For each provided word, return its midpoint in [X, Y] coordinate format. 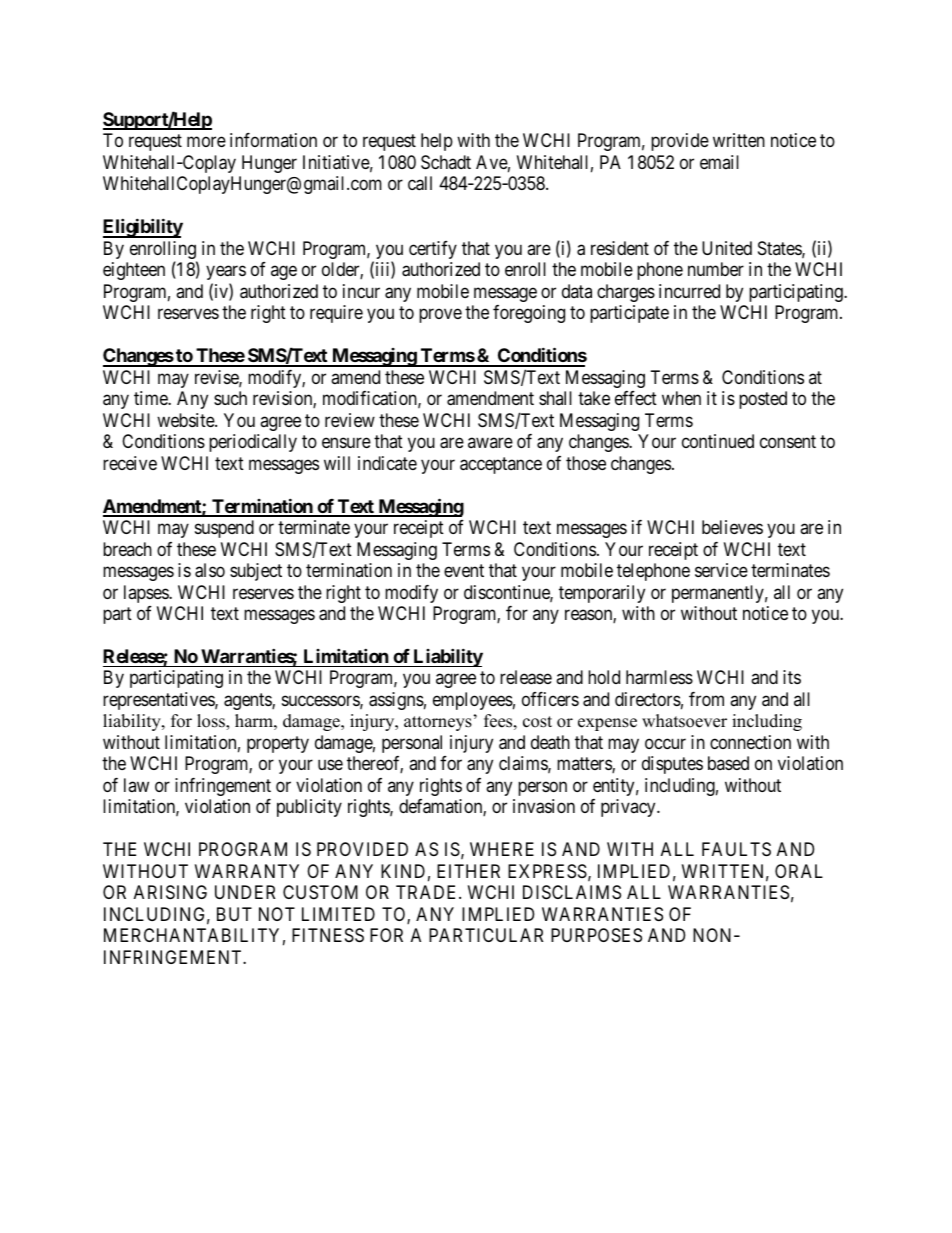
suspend [224, 529]
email [719, 162]
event [464, 570]
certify [433, 250]
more [206, 142]
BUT [234, 914]
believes [732, 527]
